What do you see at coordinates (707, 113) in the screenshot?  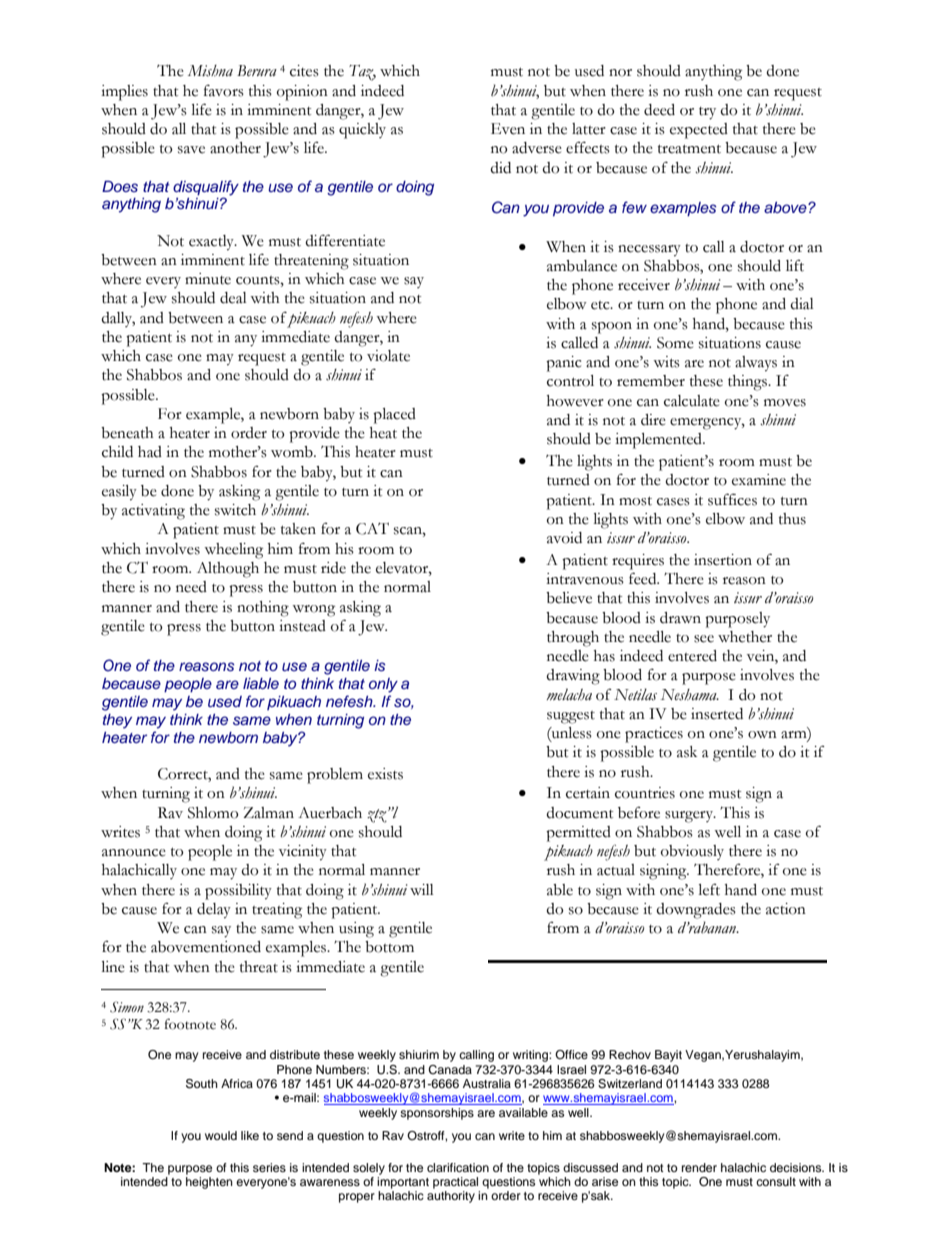 I see `try` at bounding box center [707, 113].
